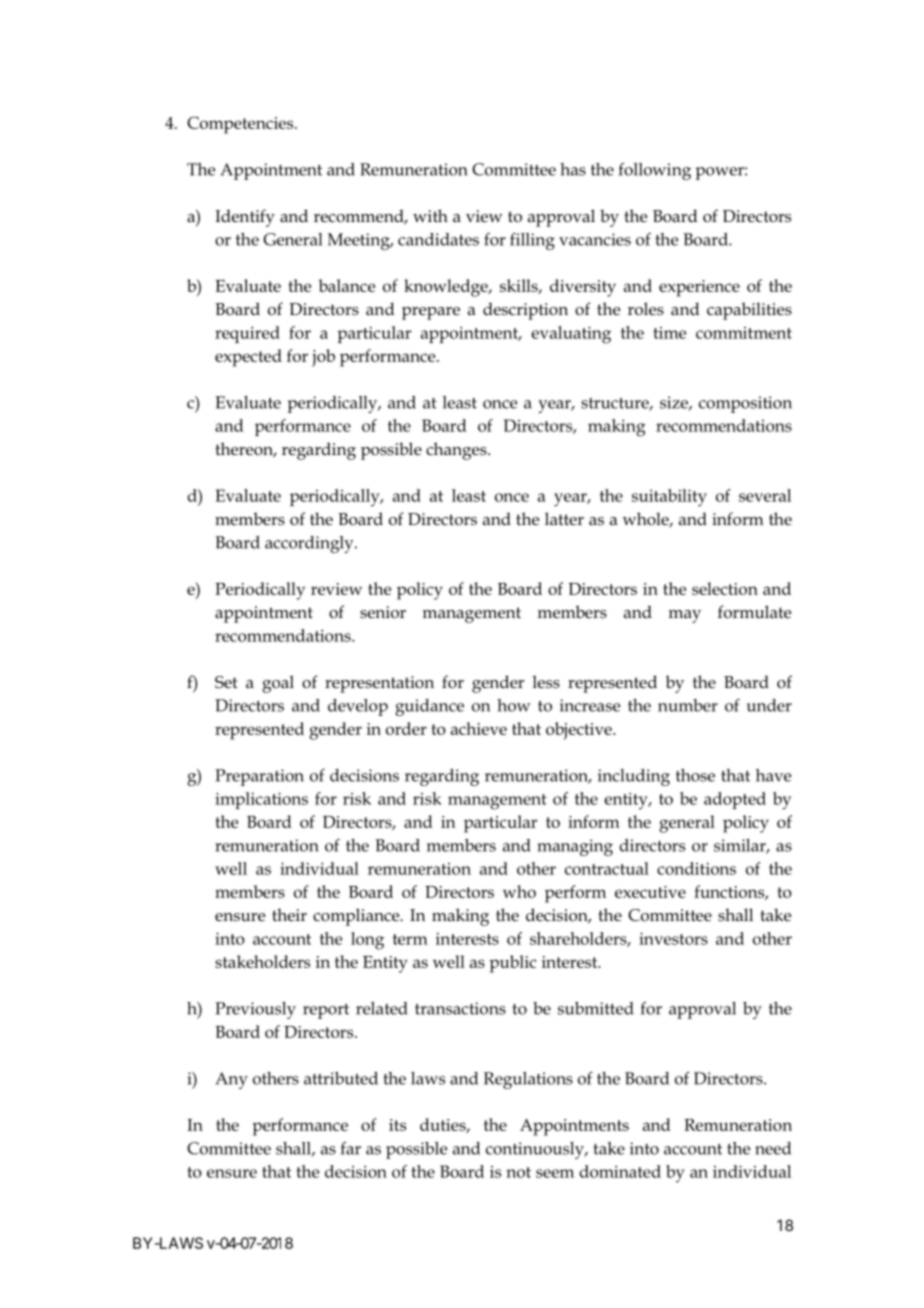  I want to click on changes, so click(457, 451).
